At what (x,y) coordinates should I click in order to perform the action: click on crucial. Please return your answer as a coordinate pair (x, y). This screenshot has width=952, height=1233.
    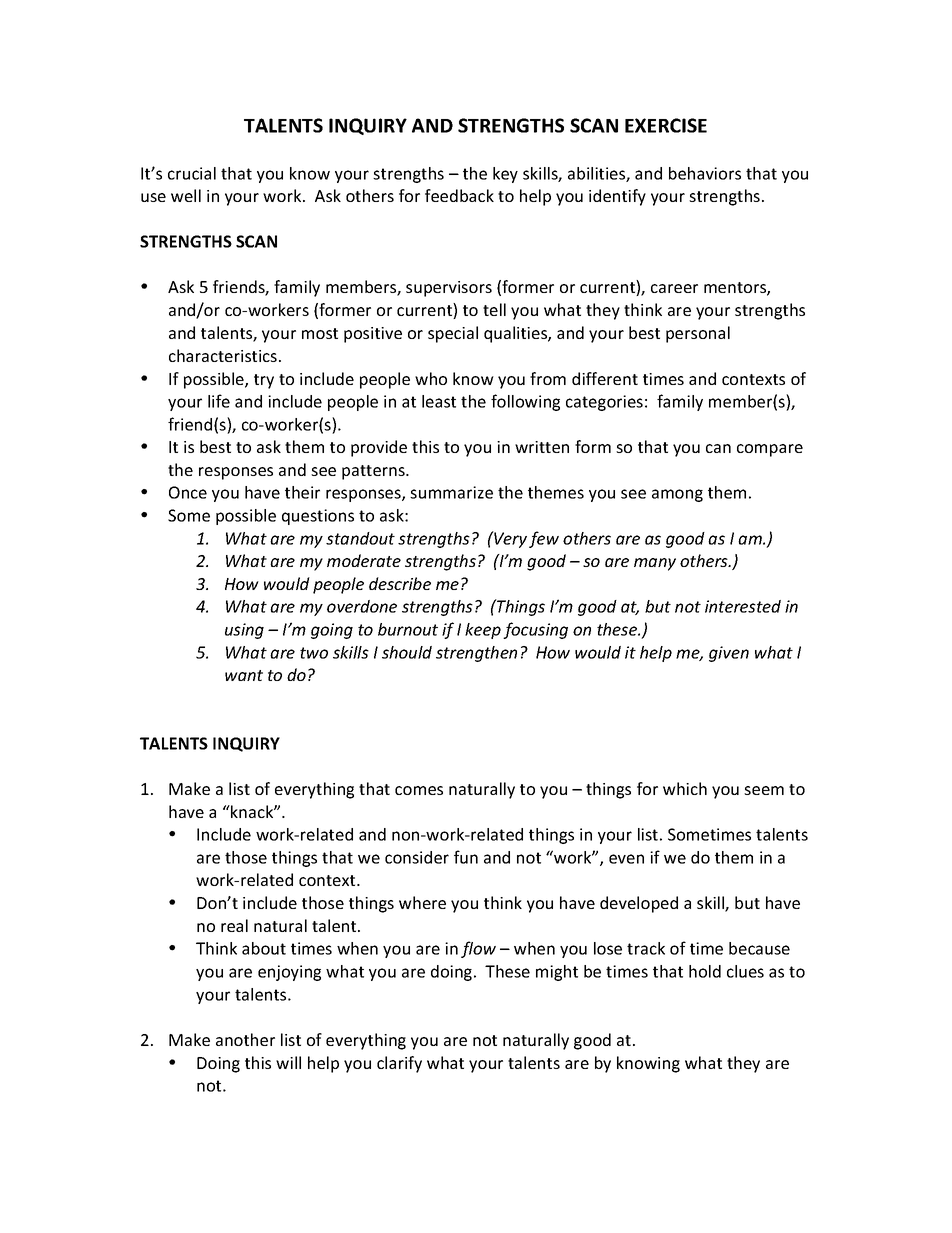
    Looking at the image, I should click on (192, 173).
